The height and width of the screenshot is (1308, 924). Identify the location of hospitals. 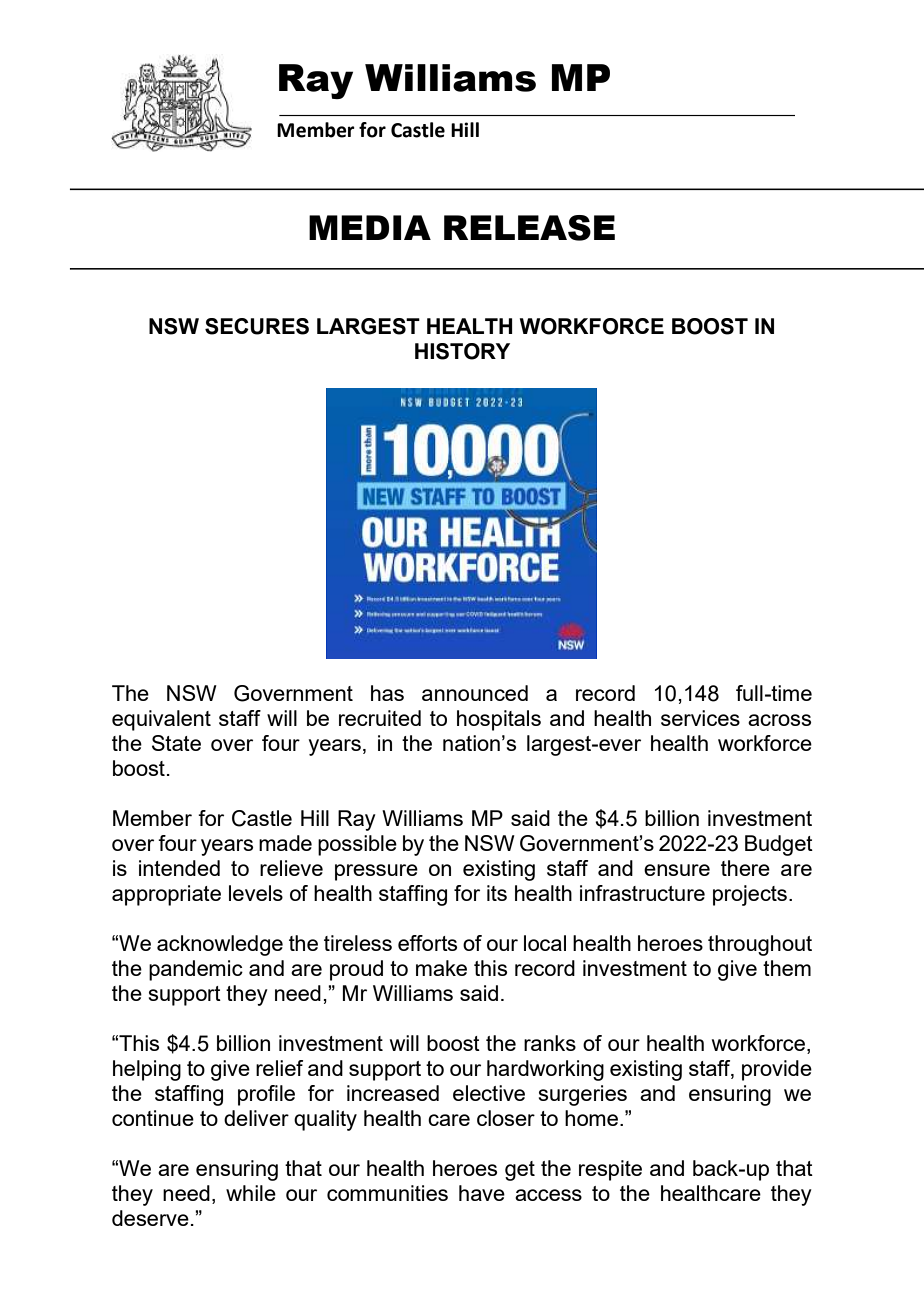
(499, 720).
